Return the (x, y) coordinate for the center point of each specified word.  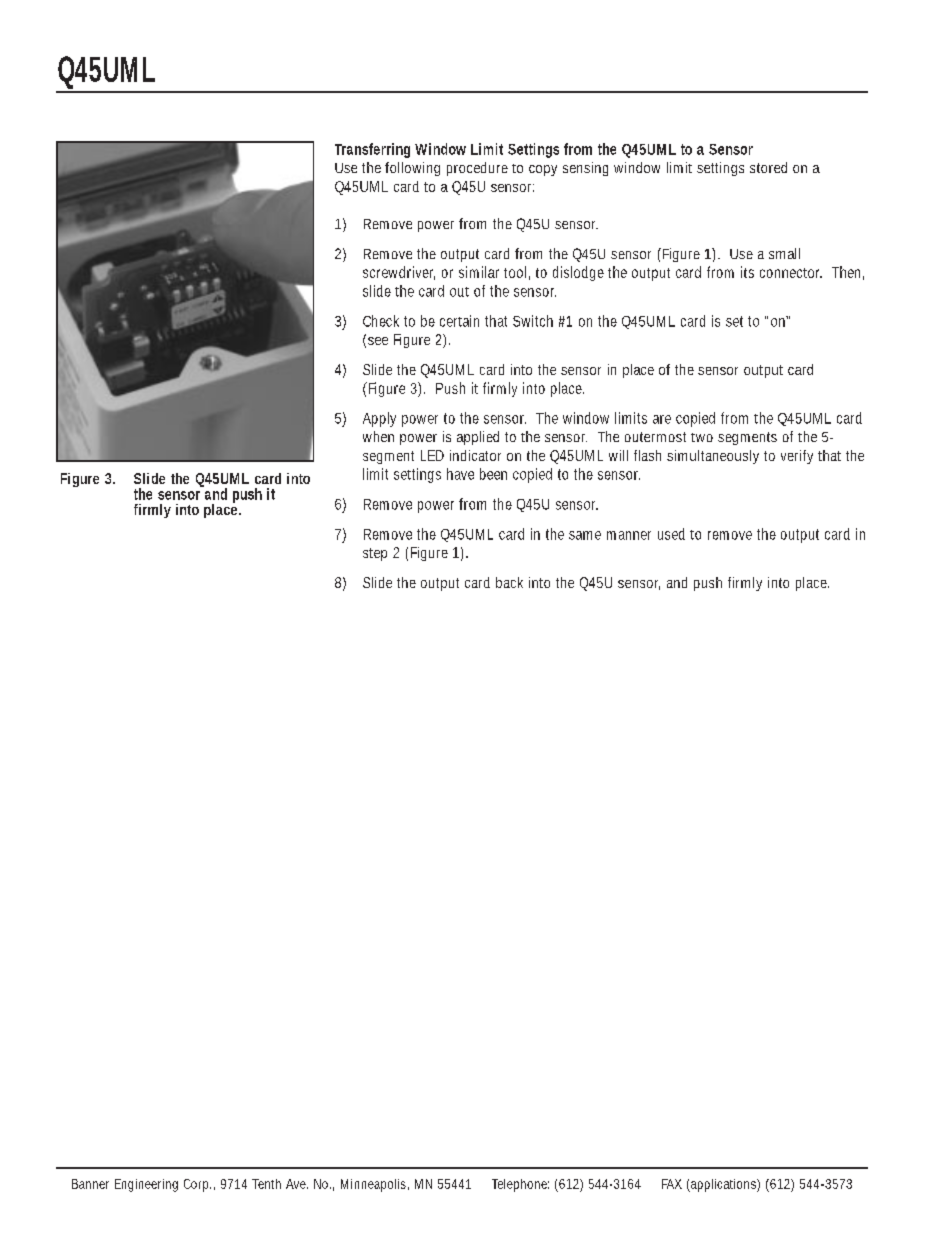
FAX (672, 1184)
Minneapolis (375, 1185)
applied (478, 438)
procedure (477, 169)
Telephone (520, 1185)
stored (768, 167)
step (375, 554)
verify (797, 457)
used (671, 534)
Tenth (266, 1184)
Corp (197, 1185)
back (509, 582)
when (378, 436)
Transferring (372, 150)
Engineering (146, 1185)
